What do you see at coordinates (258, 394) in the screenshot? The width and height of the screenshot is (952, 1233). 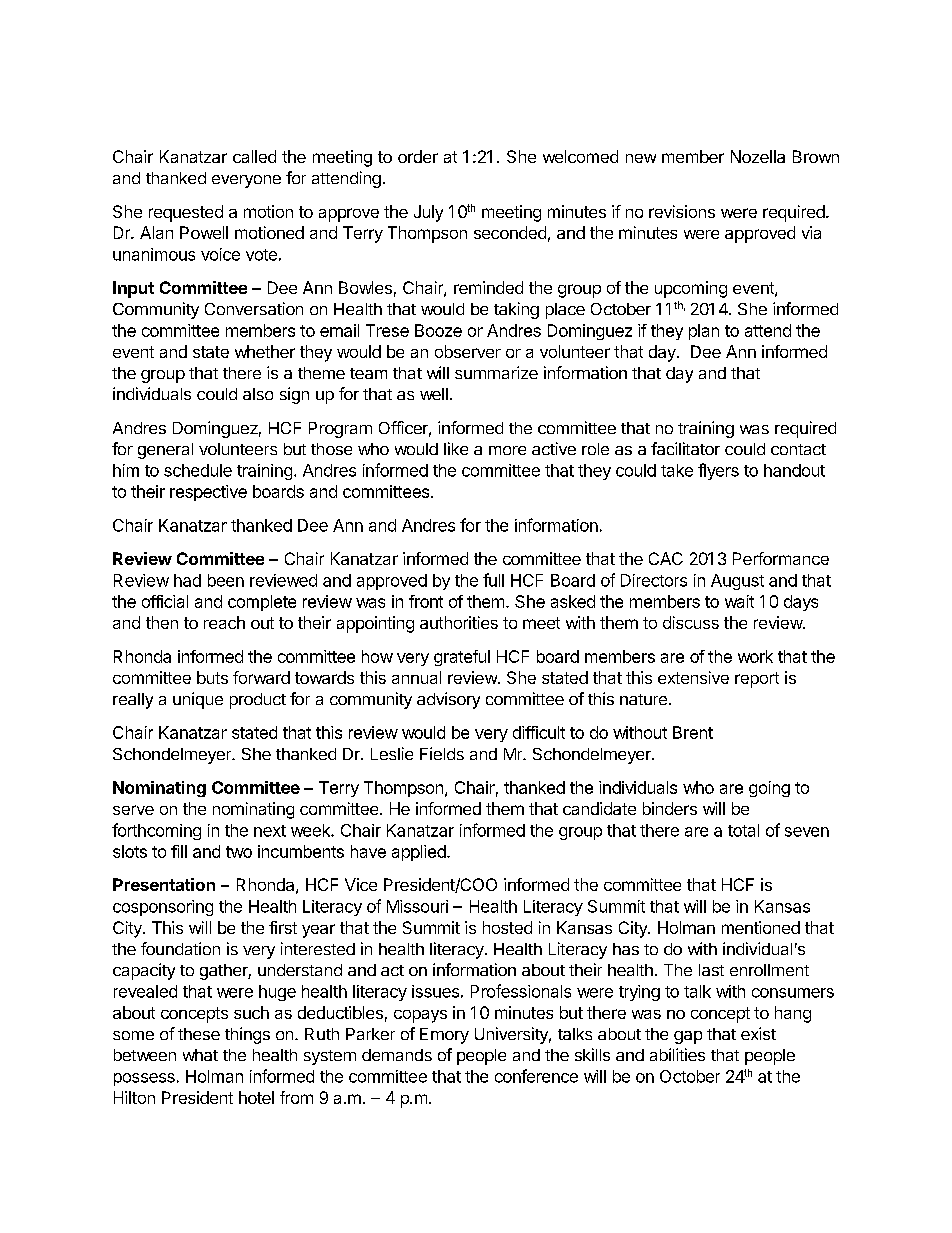 I see `also` at bounding box center [258, 394].
